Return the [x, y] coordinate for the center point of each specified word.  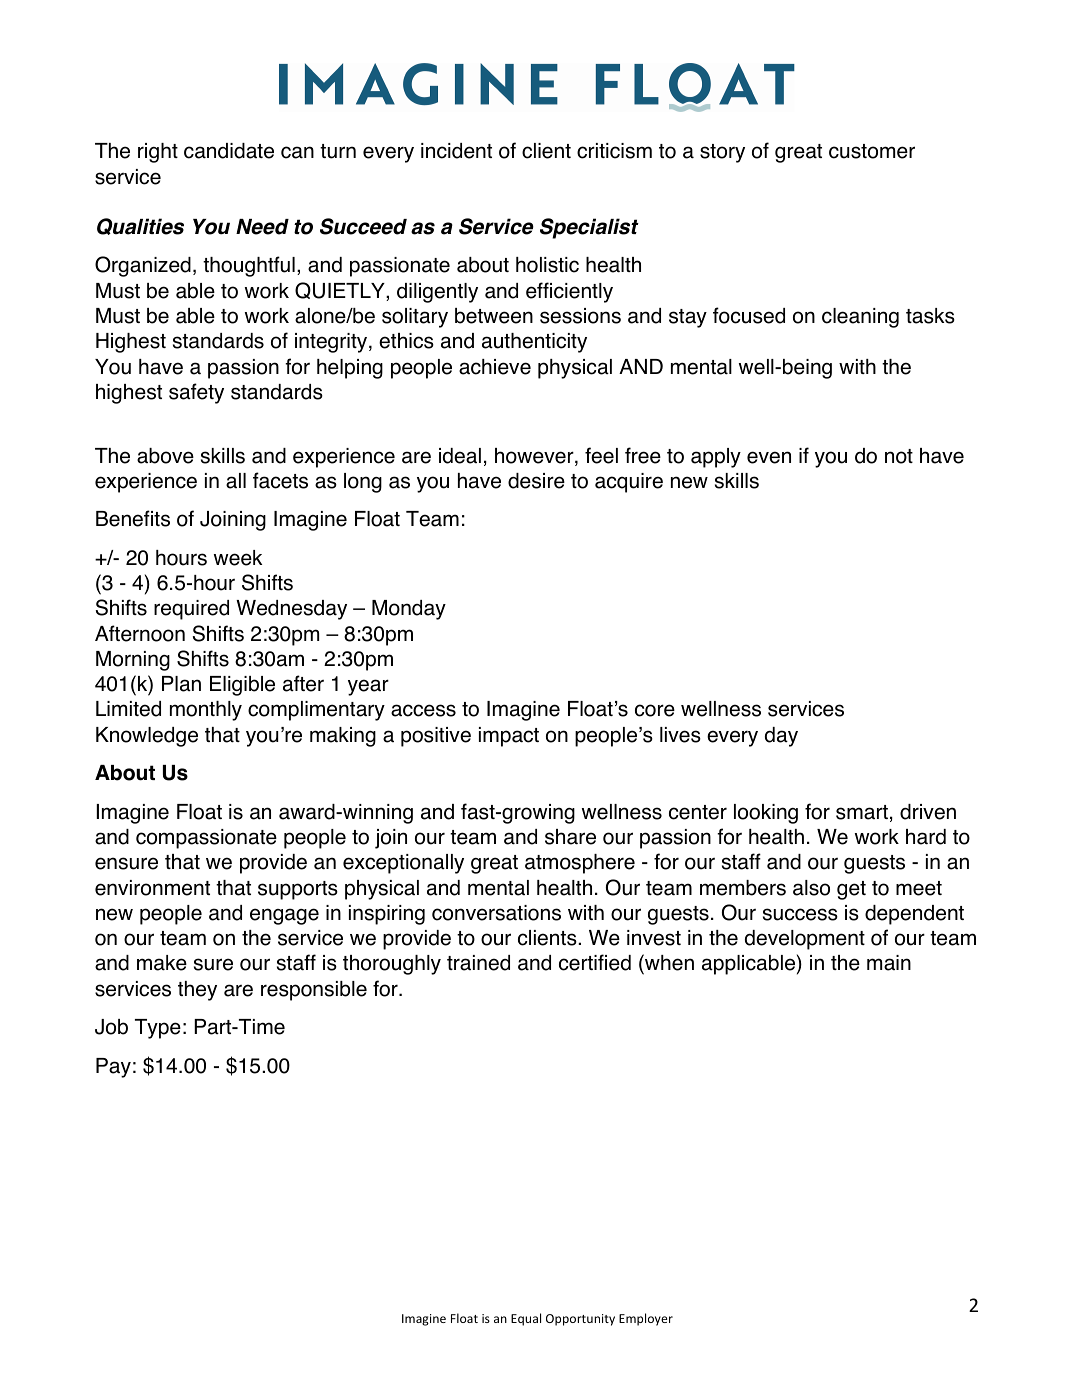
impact [509, 737]
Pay [113, 1068]
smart [862, 812]
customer [872, 151]
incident [456, 151]
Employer [646, 1319]
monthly [206, 711]
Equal [526, 1319]
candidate [229, 151]
